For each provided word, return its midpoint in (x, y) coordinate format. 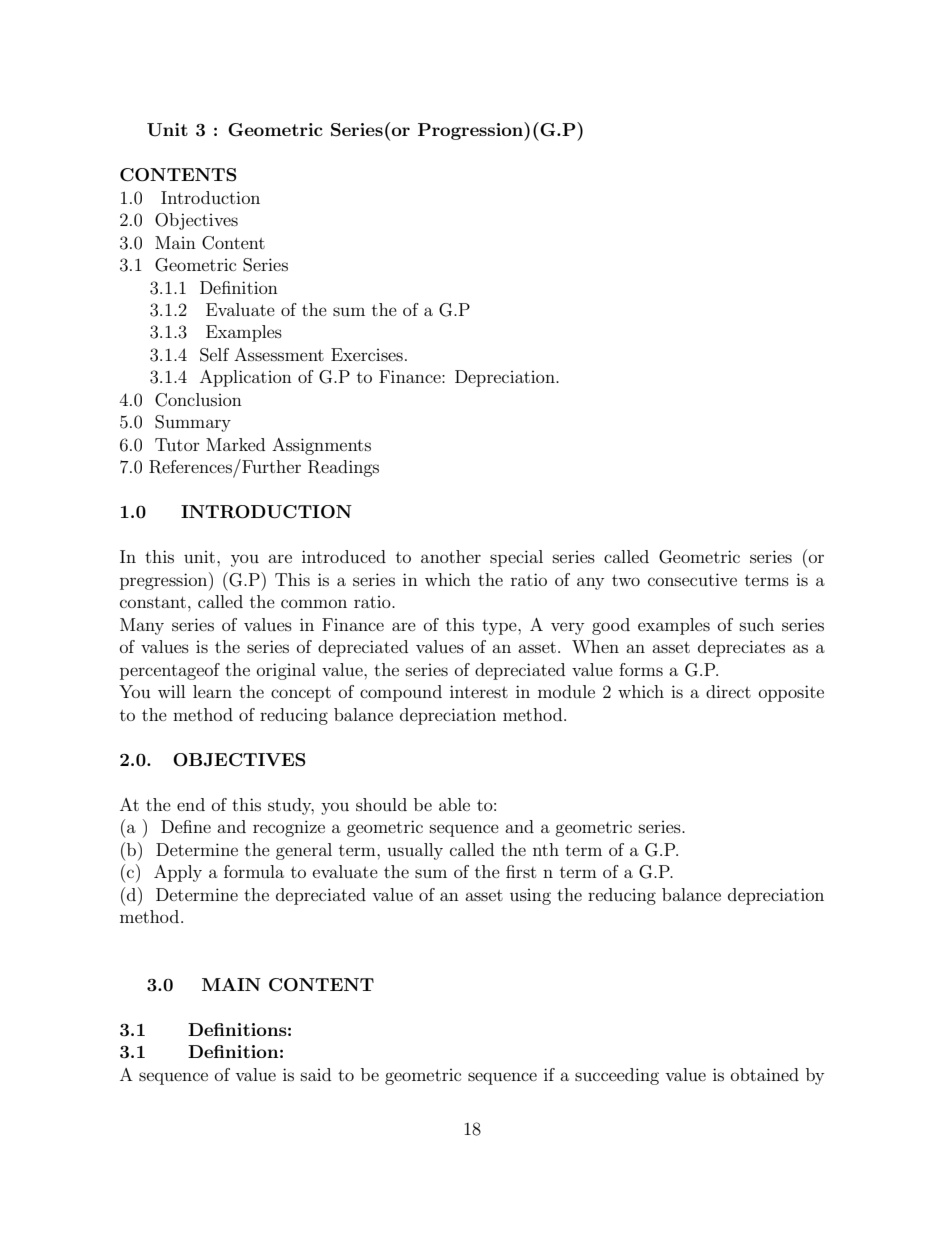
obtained (765, 1074)
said (316, 1074)
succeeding (617, 1076)
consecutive (692, 579)
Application (246, 378)
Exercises (367, 354)
